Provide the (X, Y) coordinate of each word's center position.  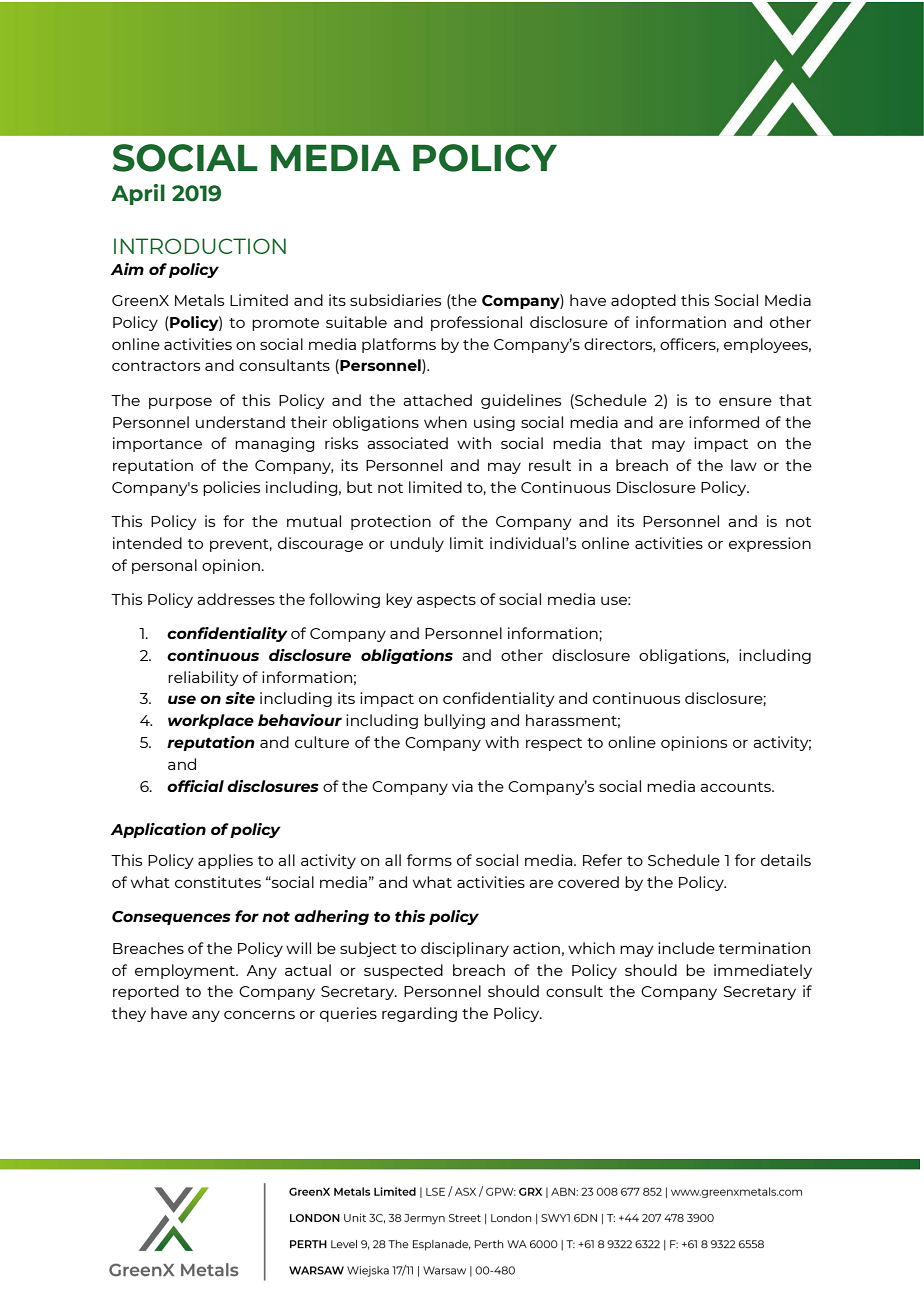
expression (770, 544)
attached (437, 400)
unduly (417, 544)
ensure (745, 401)
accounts (736, 787)
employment (186, 971)
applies (225, 861)
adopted (643, 301)
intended (147, 543)
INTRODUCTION (200, 246)
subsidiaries (395, 300)
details (786, 860)
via (462, 786)
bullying (454, 721)
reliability (203, 678)
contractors (156, 366)
